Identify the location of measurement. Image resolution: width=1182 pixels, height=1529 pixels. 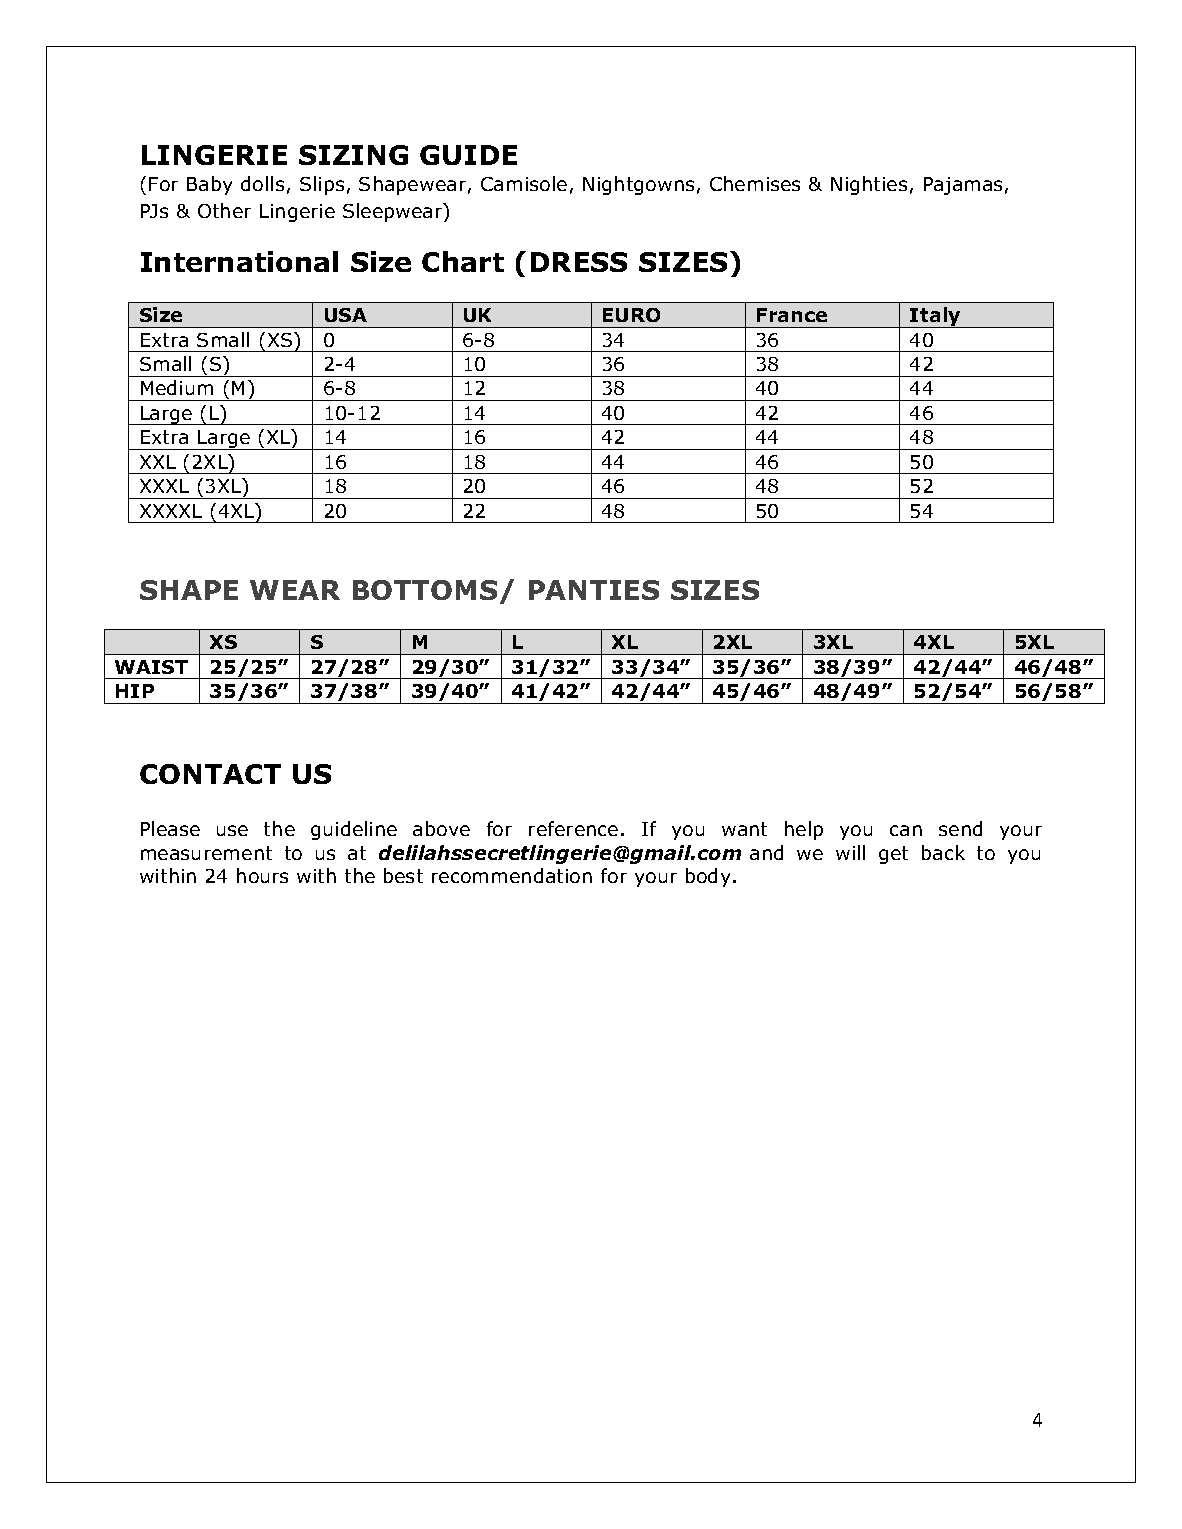
(206, 853).
